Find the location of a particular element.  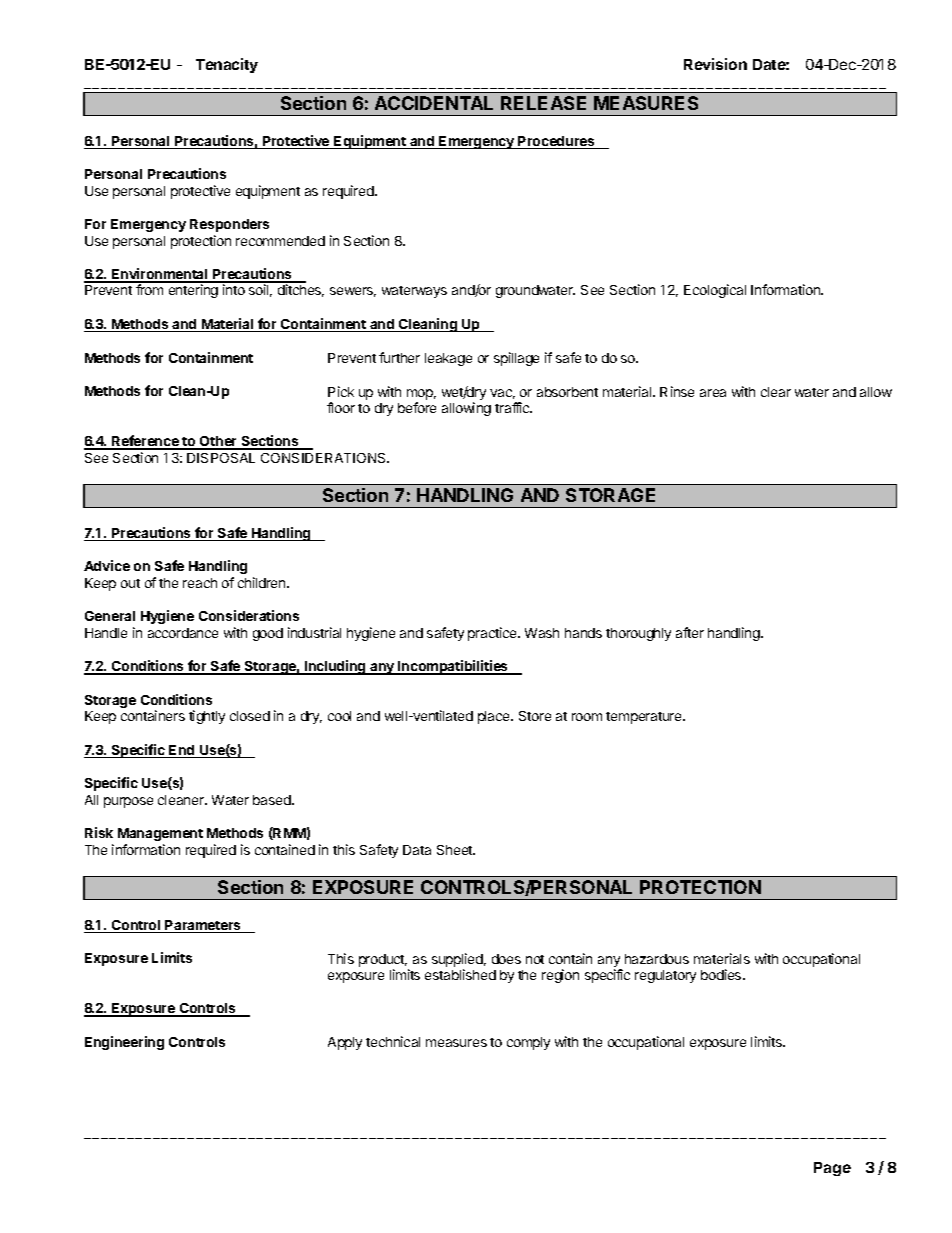

comply is located at coordinates (528, 1043).
